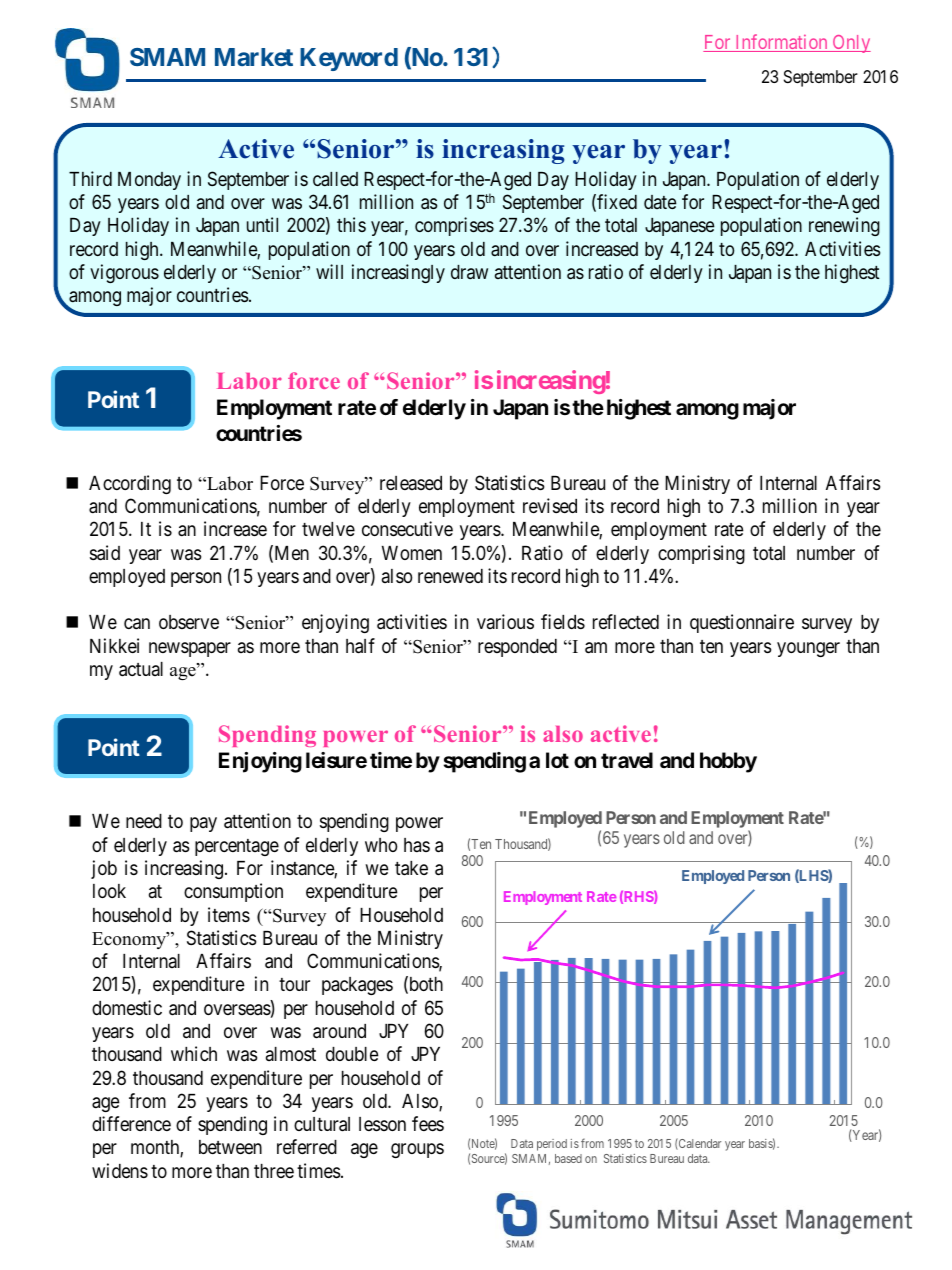 This page has width=952, height=1270. I want to click on hobby, so click(728, 762).
